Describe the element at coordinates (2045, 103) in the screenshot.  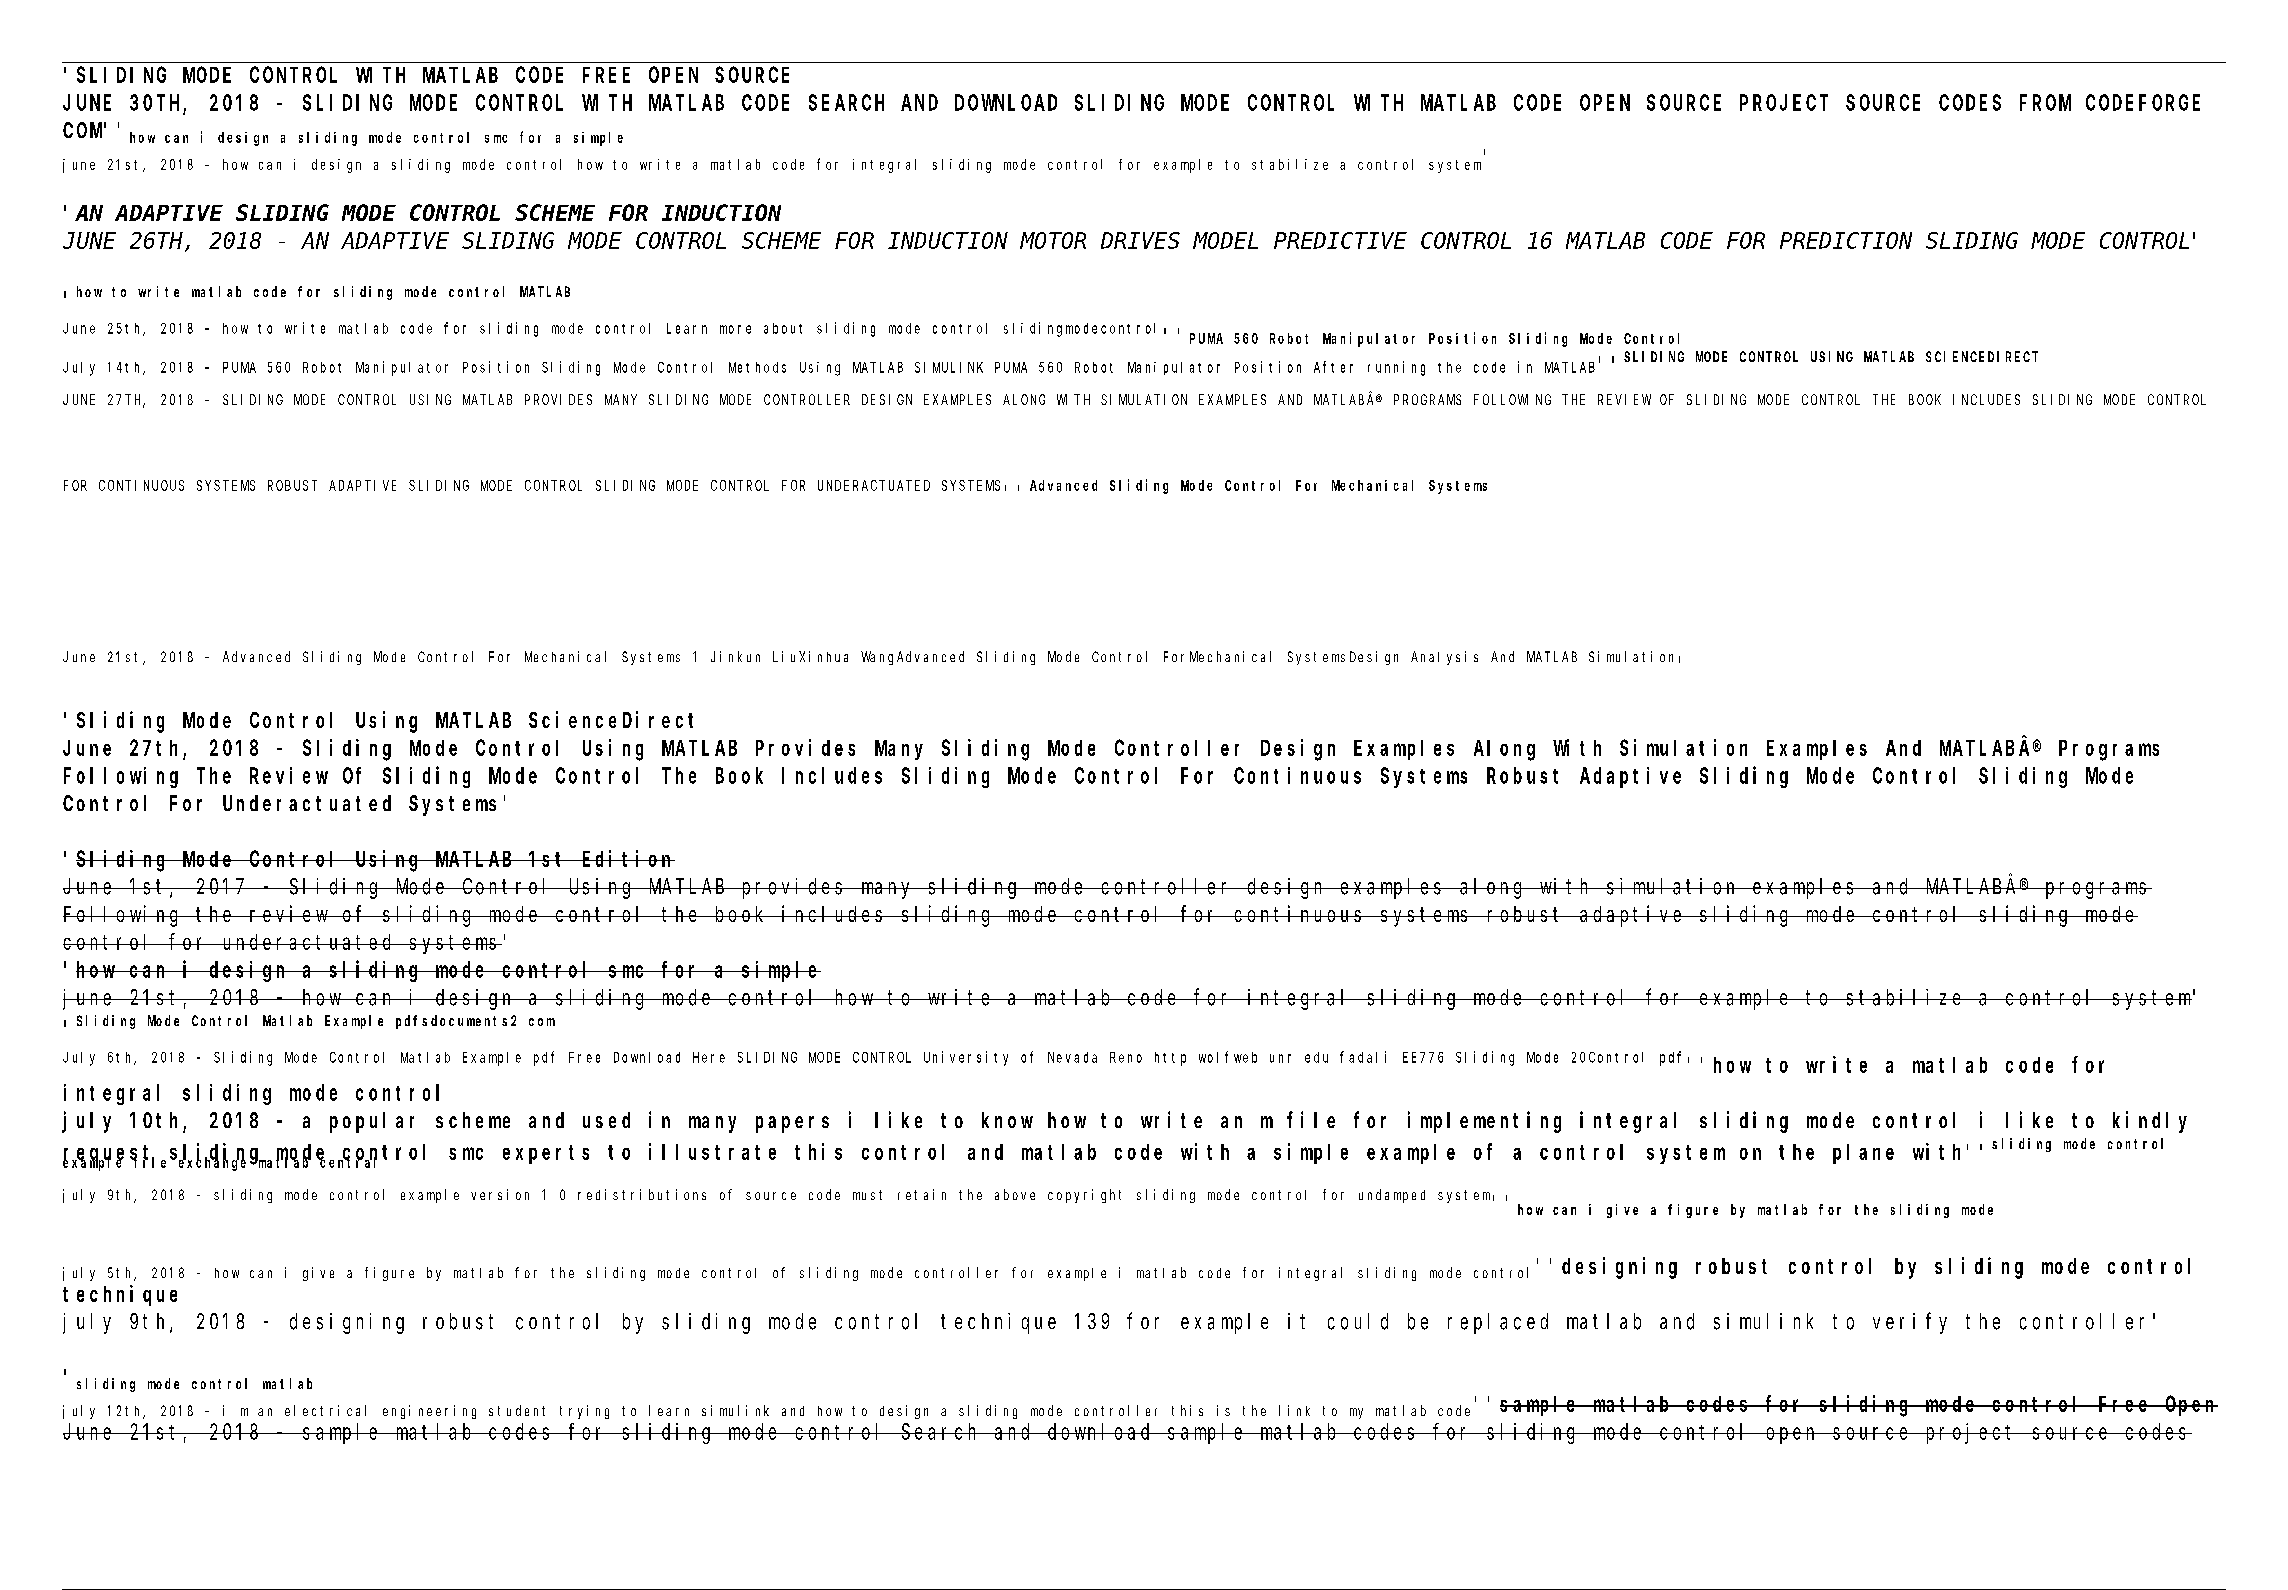
I see `FROM` at that location.
